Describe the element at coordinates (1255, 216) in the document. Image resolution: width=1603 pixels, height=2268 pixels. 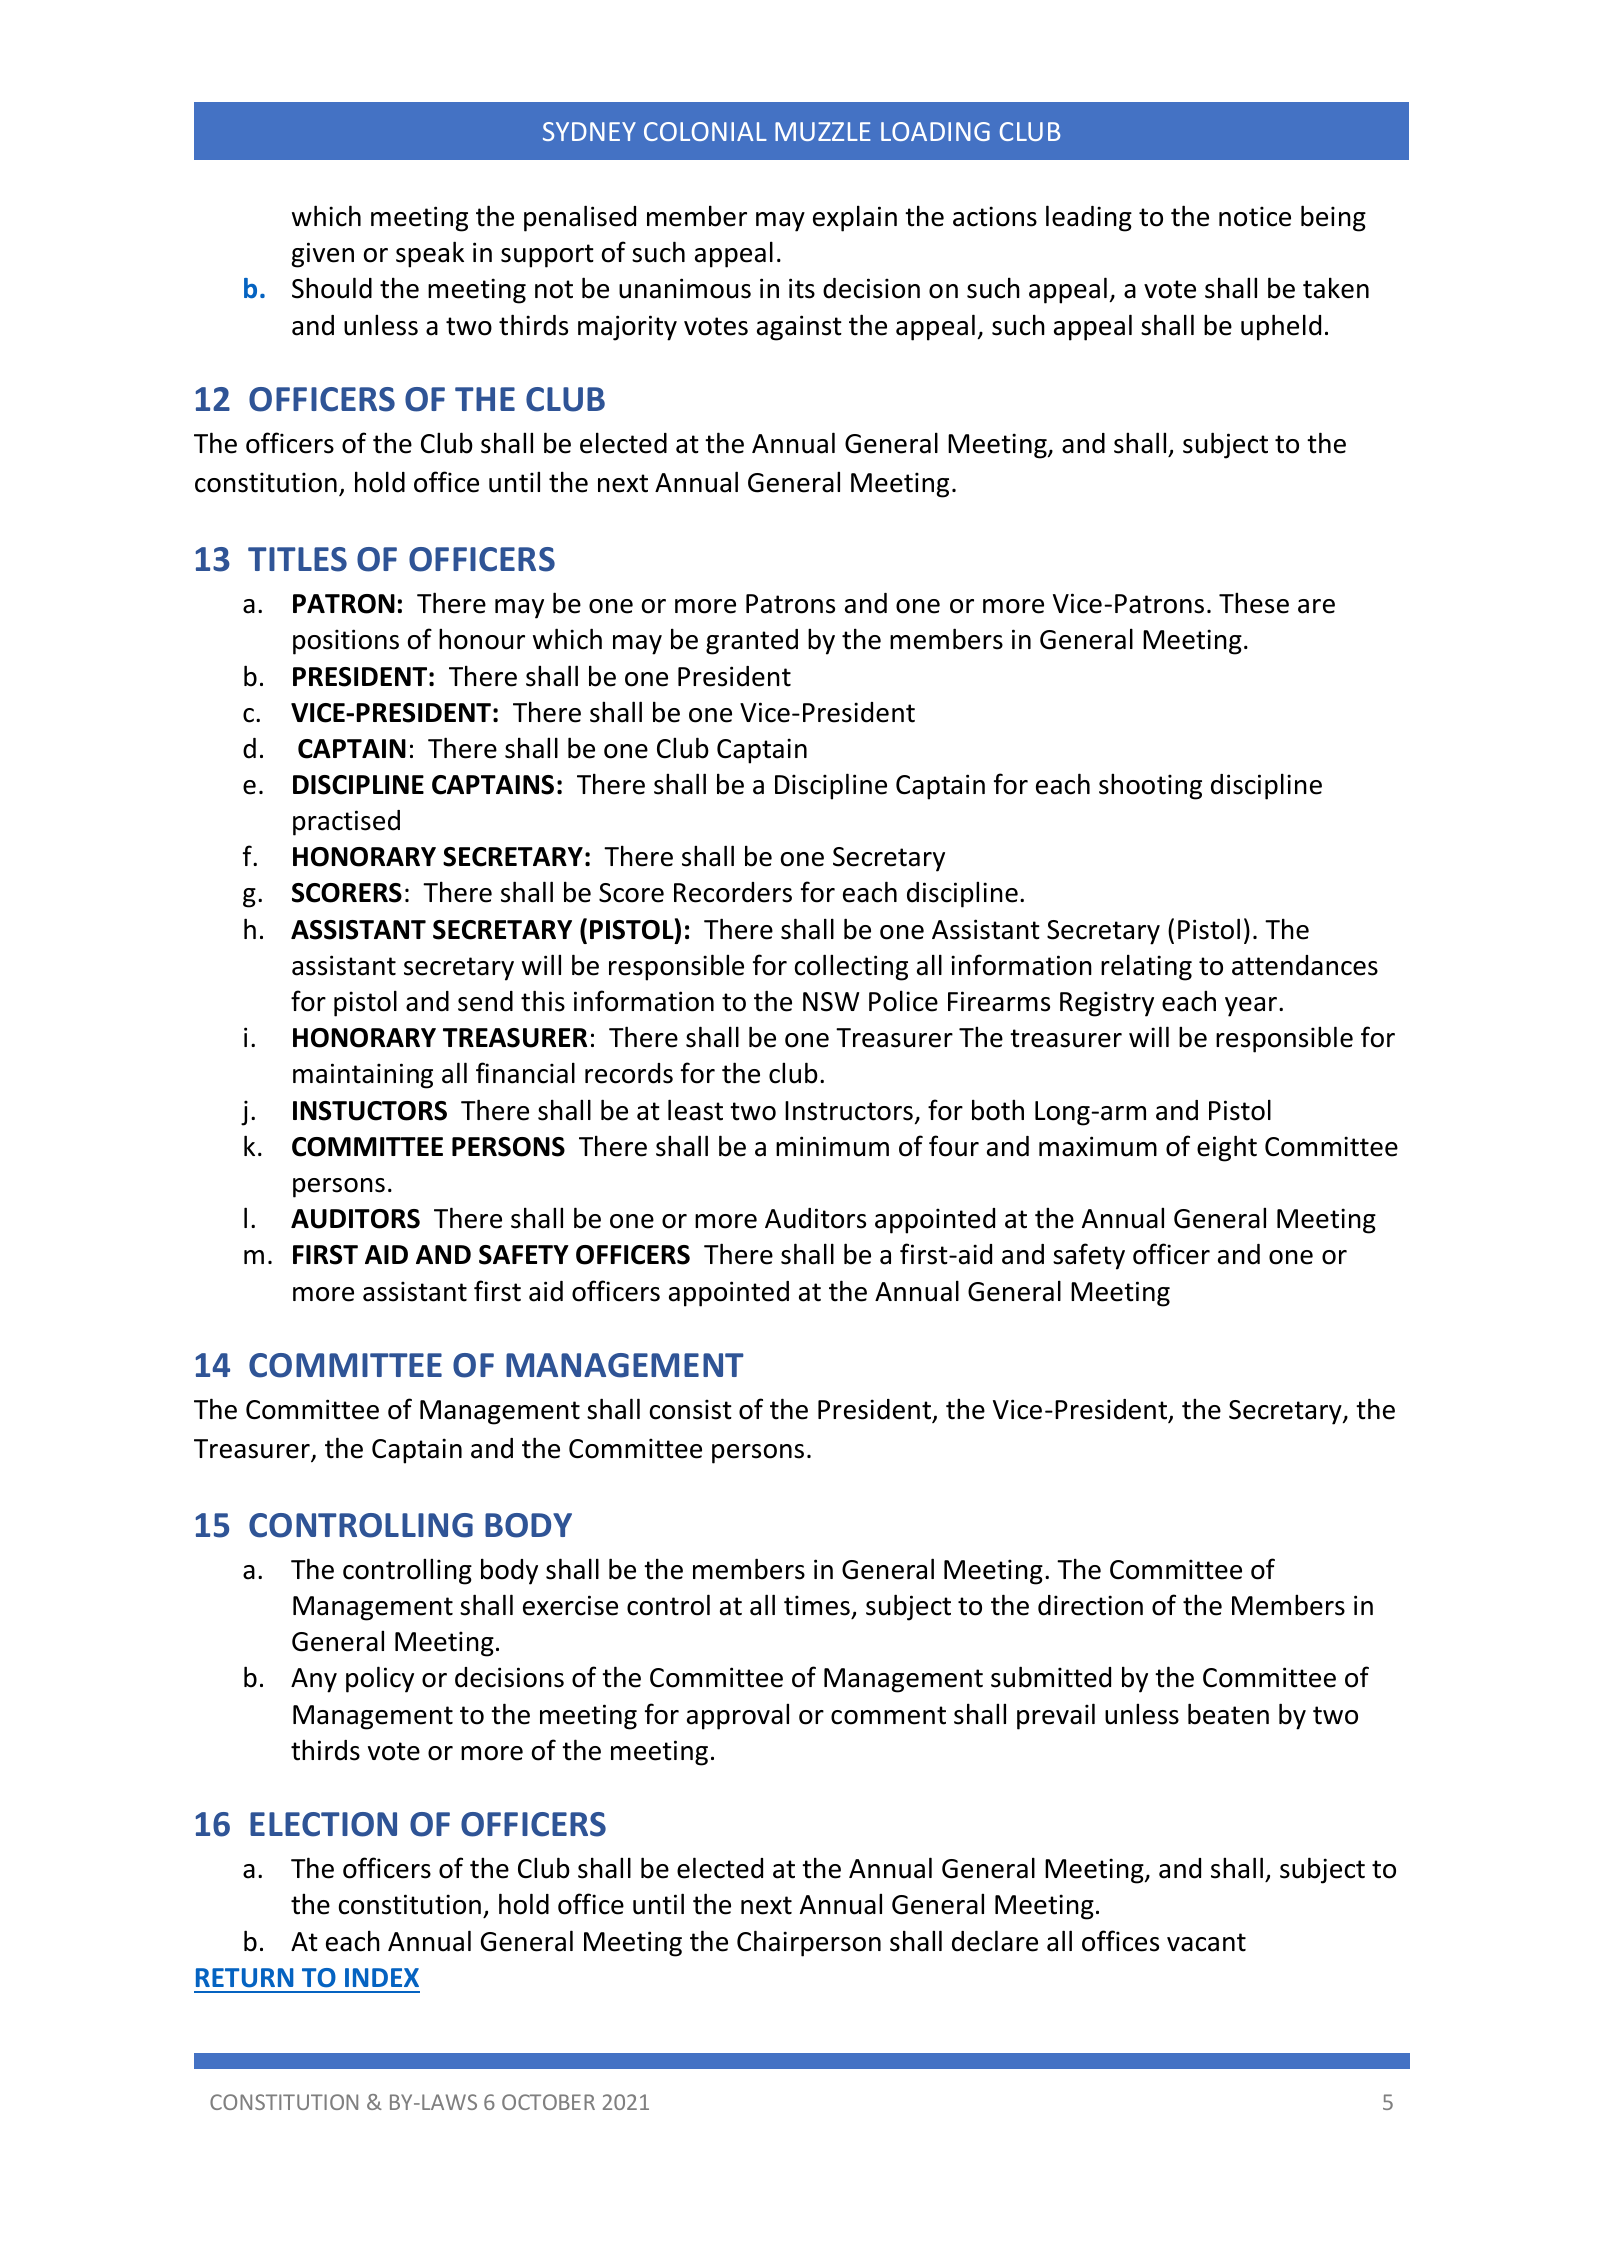
I see `notice` at that location.
